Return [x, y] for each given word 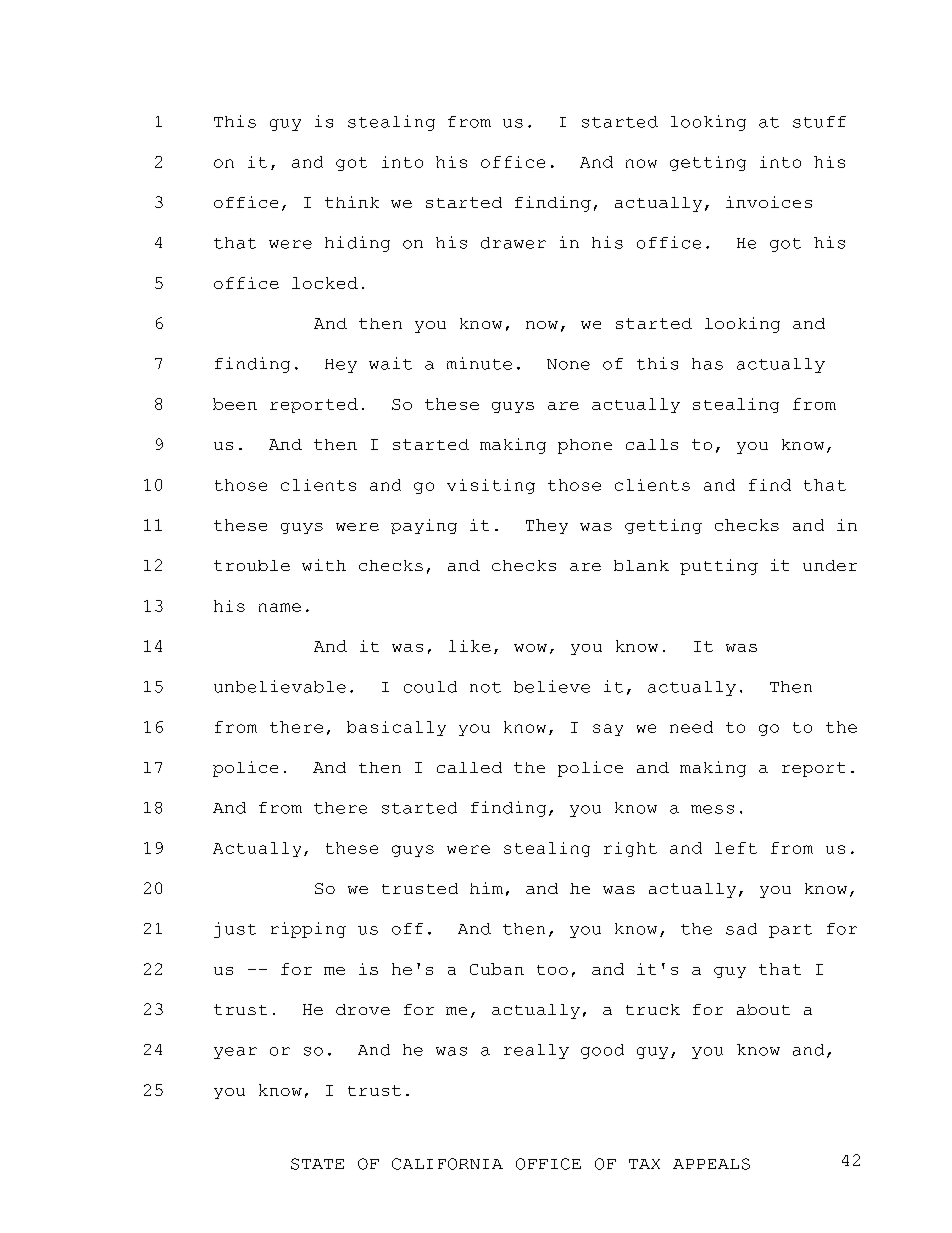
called [469, 767]
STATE [317, 1164]
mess [712, 809]
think [352, 202]
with [324, 565]
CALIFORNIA [447, 1164]
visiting [491, 486]
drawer [513, 243]
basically [396, 728]
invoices [769, 202]
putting [719, 567]
